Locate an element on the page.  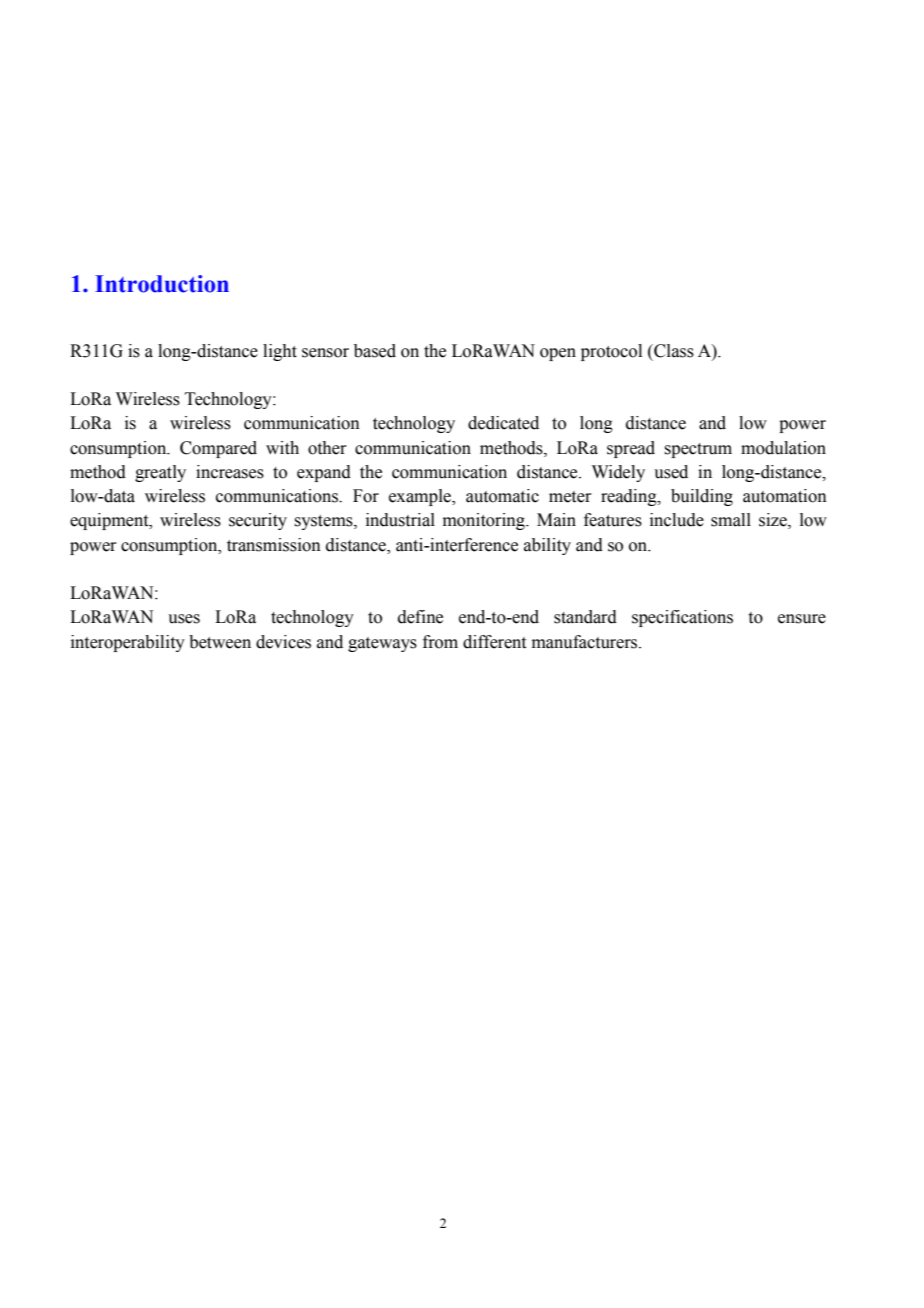
automatic is located at coordinates (502, 496).
